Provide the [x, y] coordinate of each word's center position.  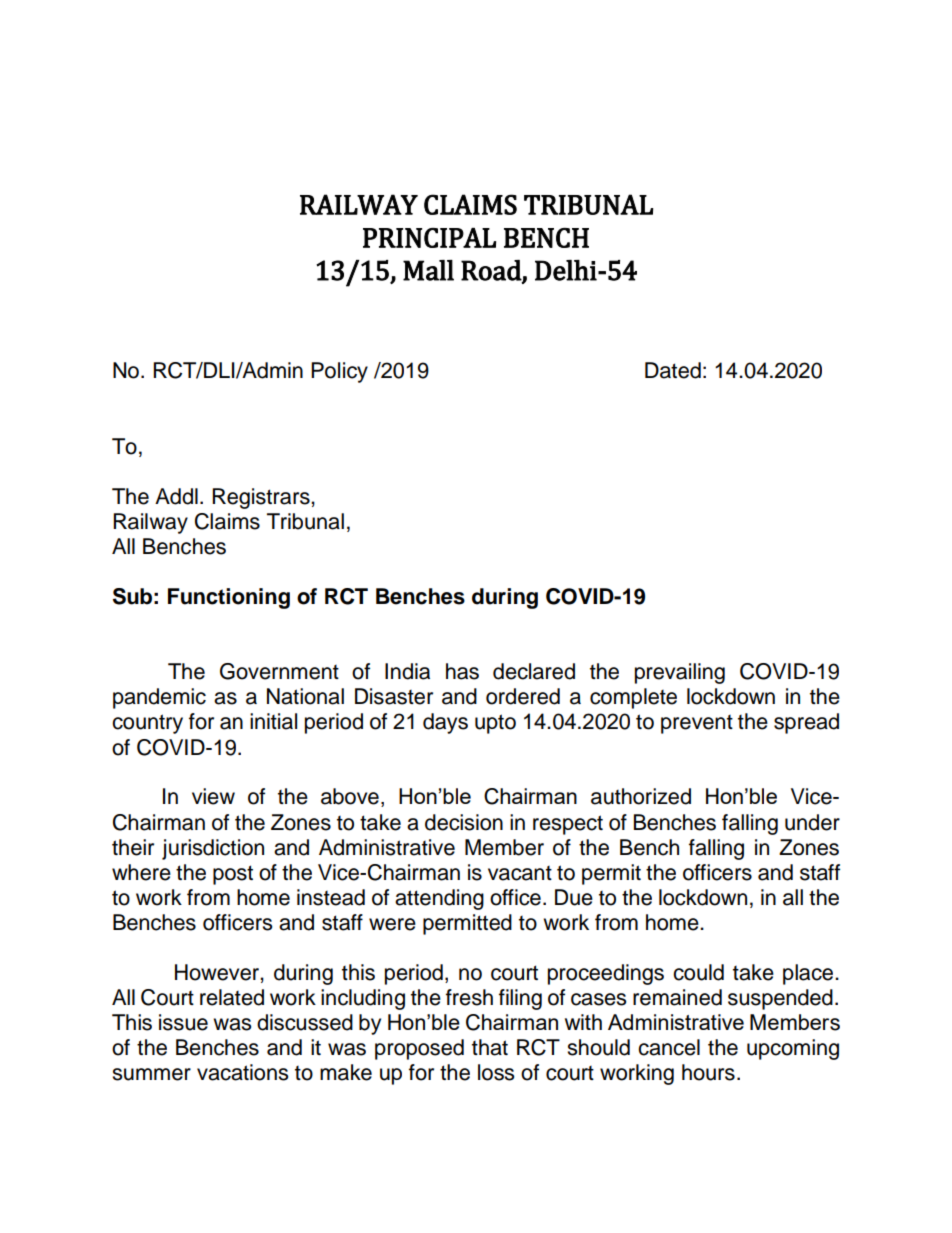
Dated [673, 370]
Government [279, 671]
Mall [428, 270]
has [462, 671]
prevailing [680, 673]
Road [492, 271]
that [490, 1047]
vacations [242, 1072]
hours [708, 1072]
